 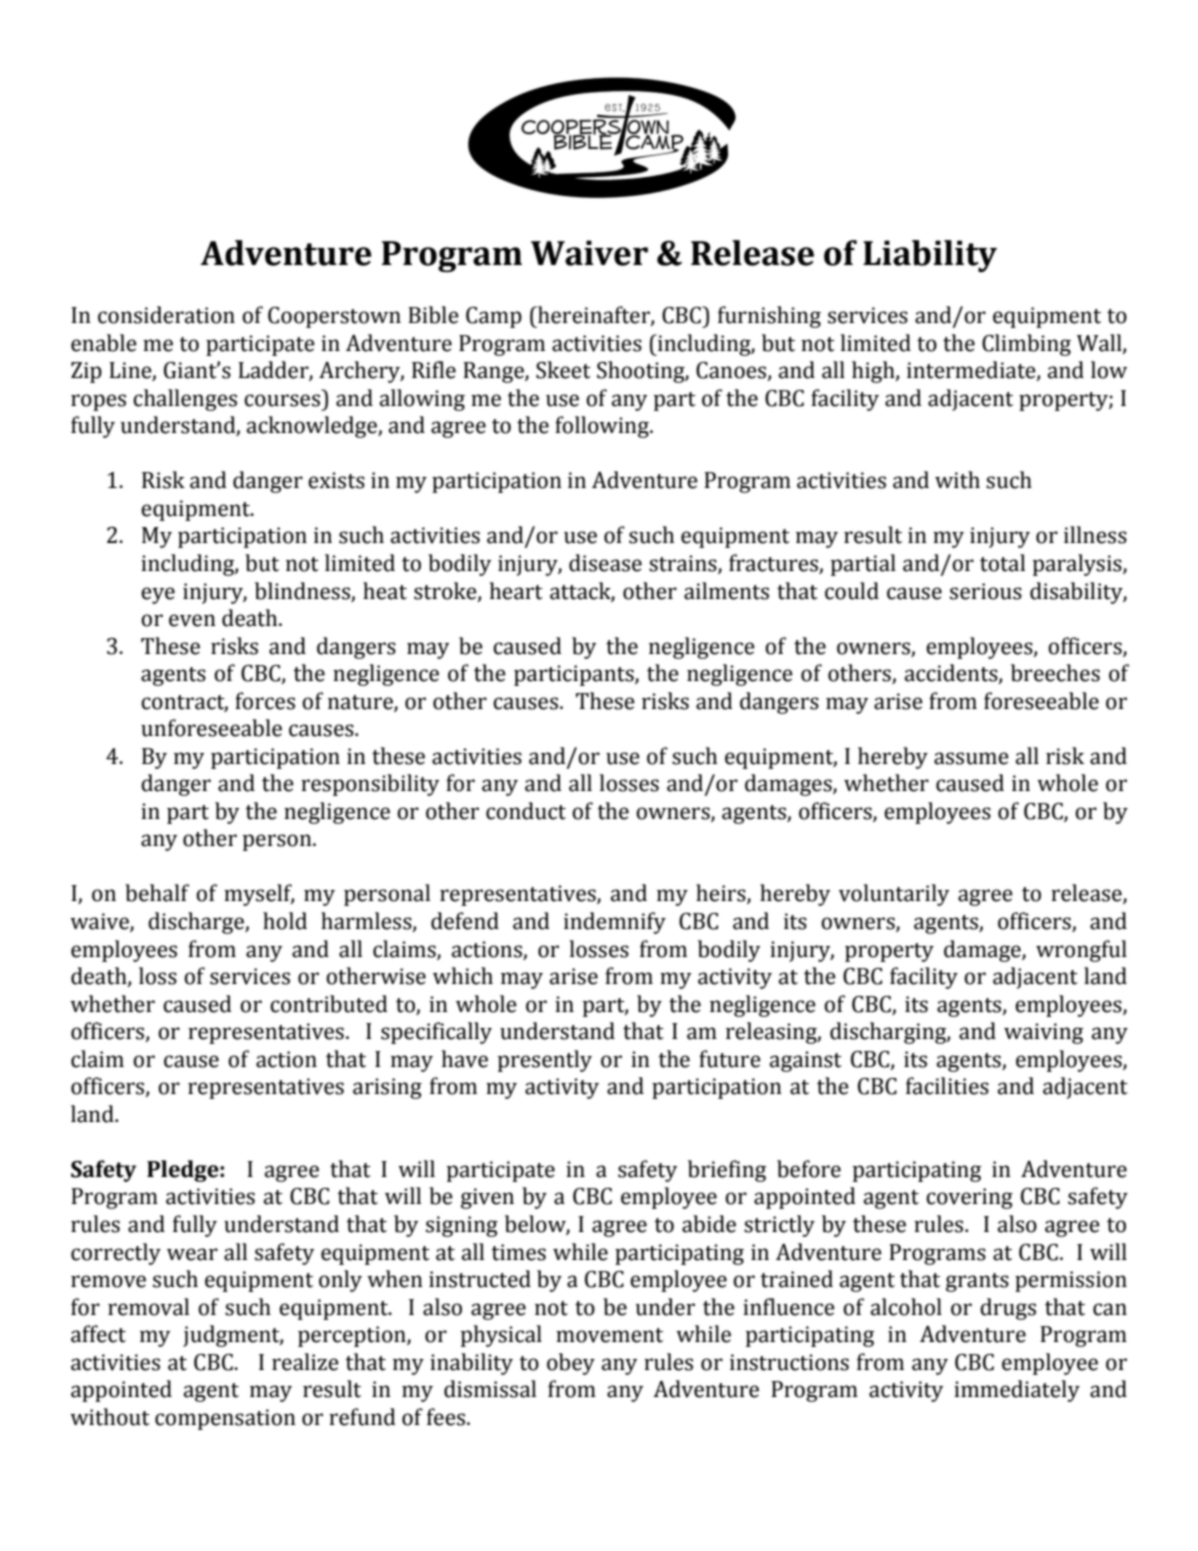 What do you see at coordinates (545, 1061) in the image?
I see `presently` at bounding box center [545, 1061].
